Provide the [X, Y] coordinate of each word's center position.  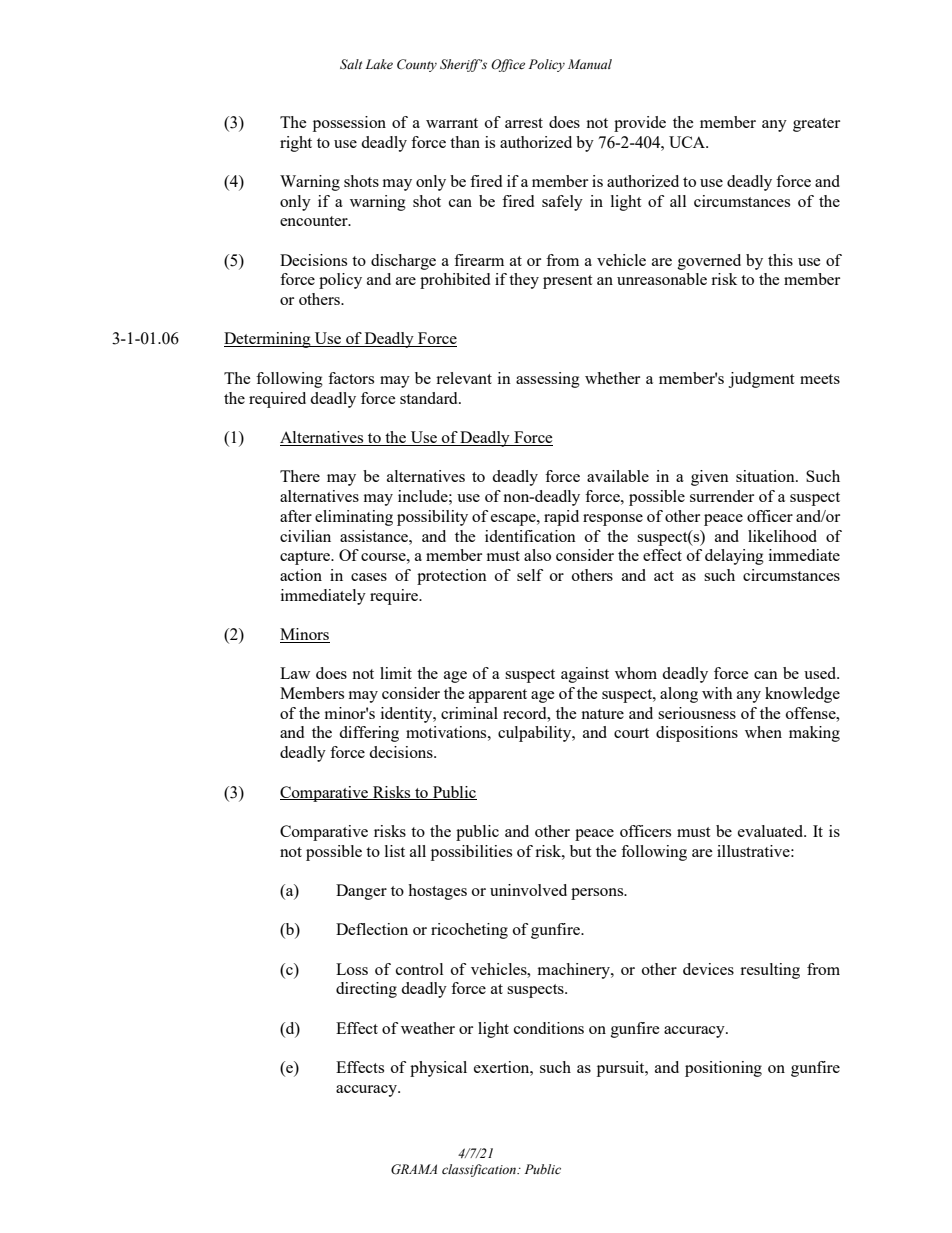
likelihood [782, 536]
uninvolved [528, 890]
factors [351, 378]
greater [816, 125]
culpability [536, 734]
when [763, 732]
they [524, 281]
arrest [524, 123]
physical [438, 1069]
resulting [770, 971]
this [780, 260]
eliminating [354, 518]
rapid [561, 518]
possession [349, 124]
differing [369, 734]
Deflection [372, 929]
